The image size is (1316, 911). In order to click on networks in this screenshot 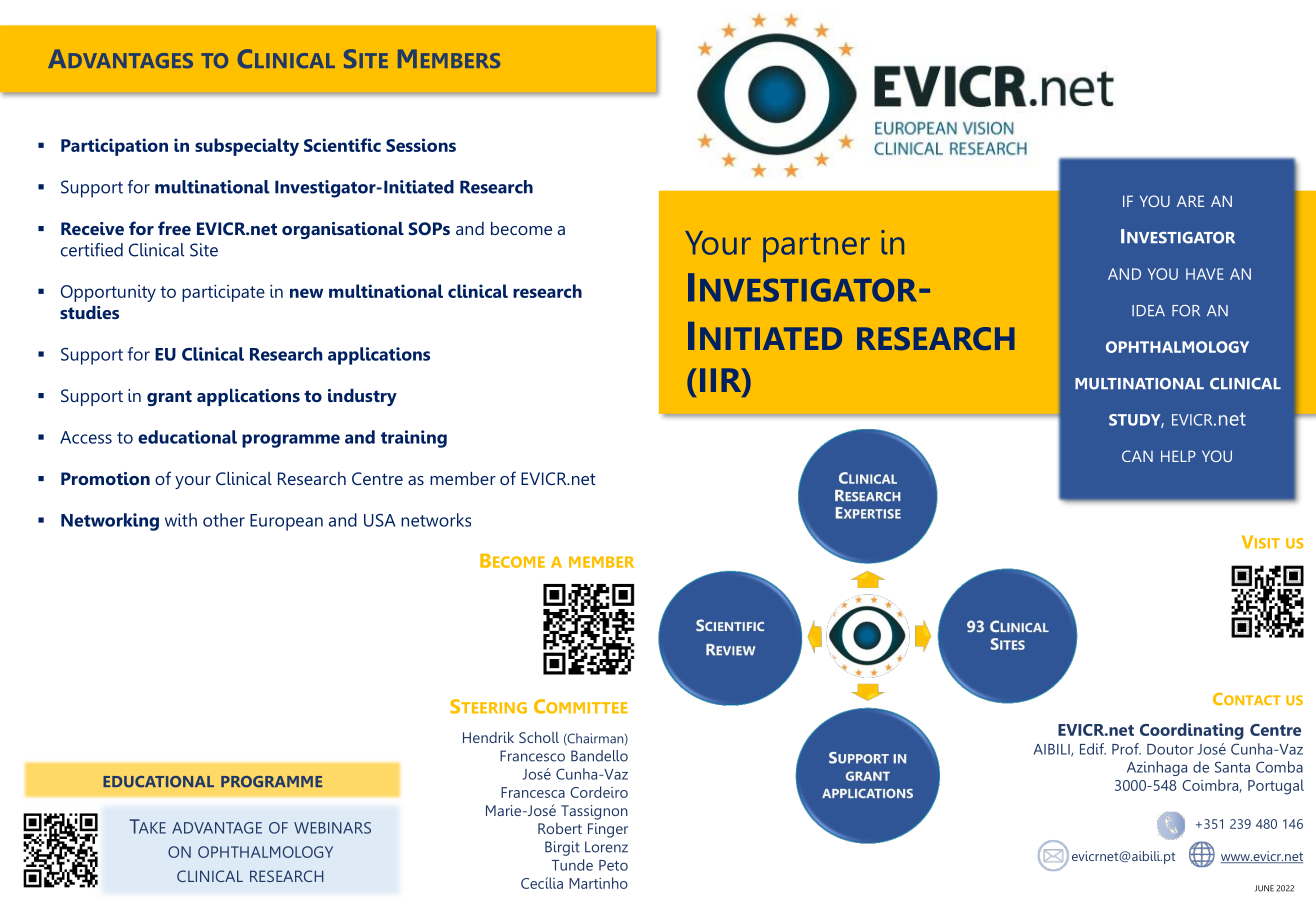, I will do `click(436, 520)`.
